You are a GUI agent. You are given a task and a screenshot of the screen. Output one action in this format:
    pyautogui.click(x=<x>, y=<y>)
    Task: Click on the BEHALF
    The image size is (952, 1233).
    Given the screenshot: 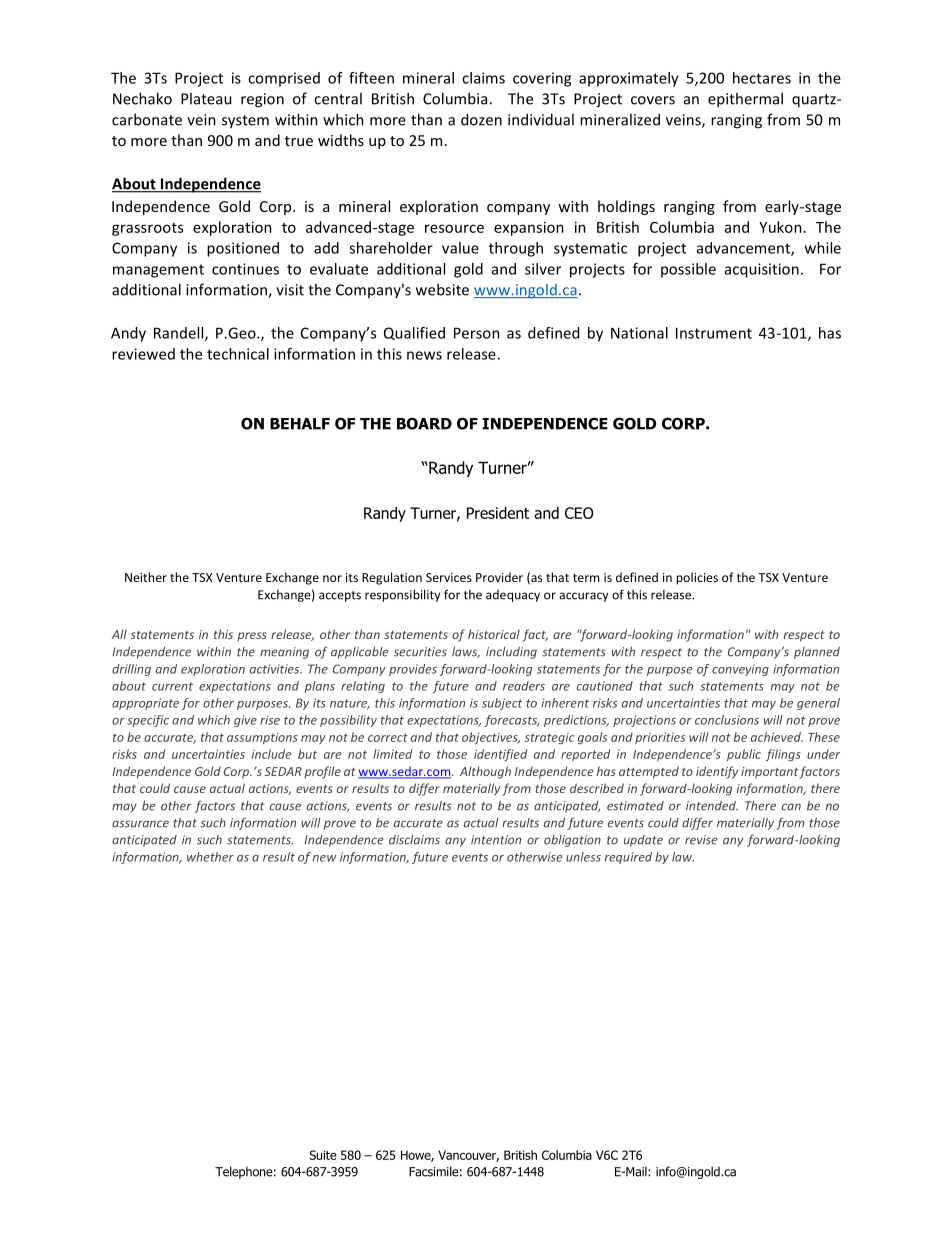 What is the action you would take?
    pyautogui.click(x=300, y=424)
